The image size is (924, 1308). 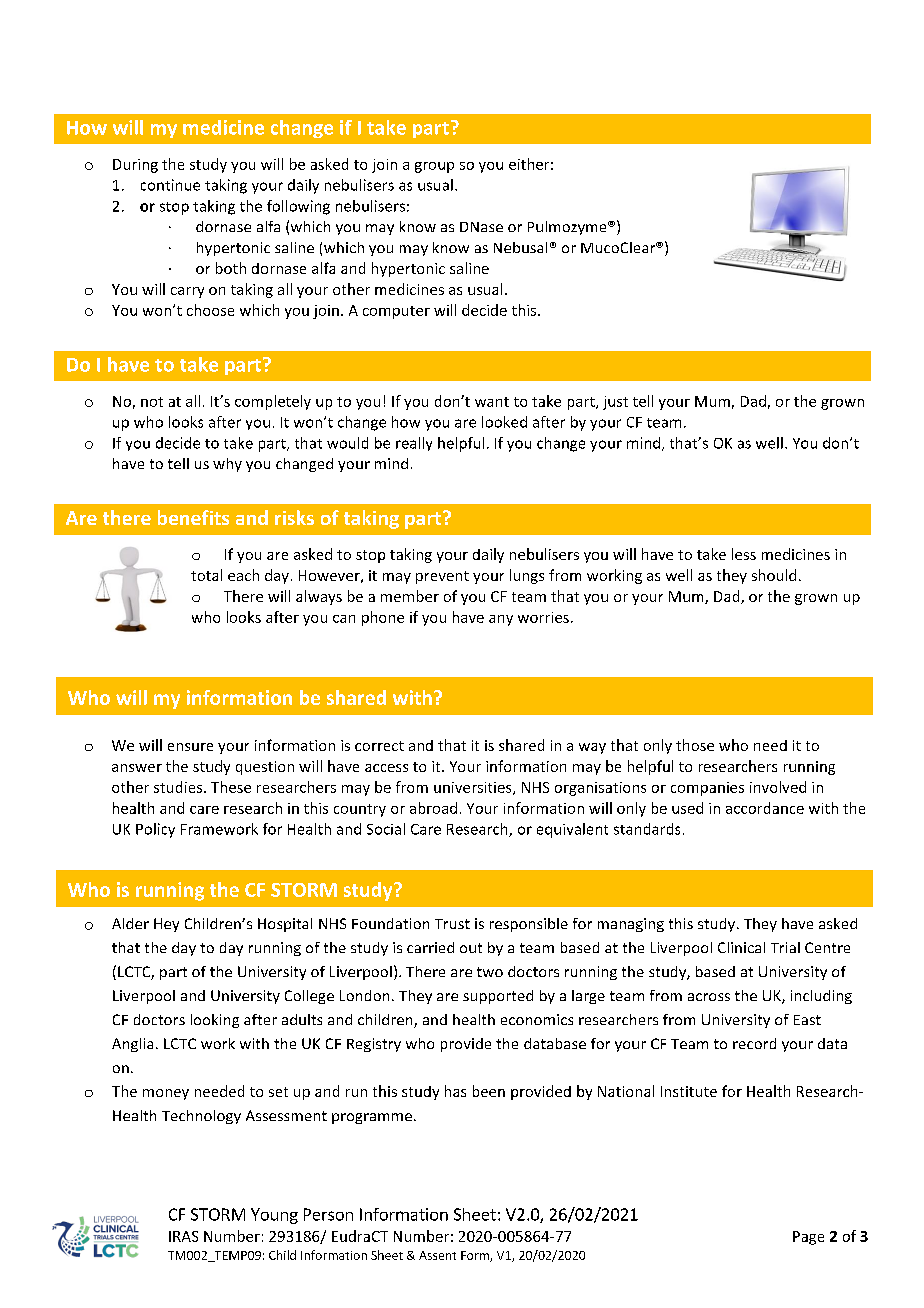 I want to click on ensure, so click(x=190, y=747).
